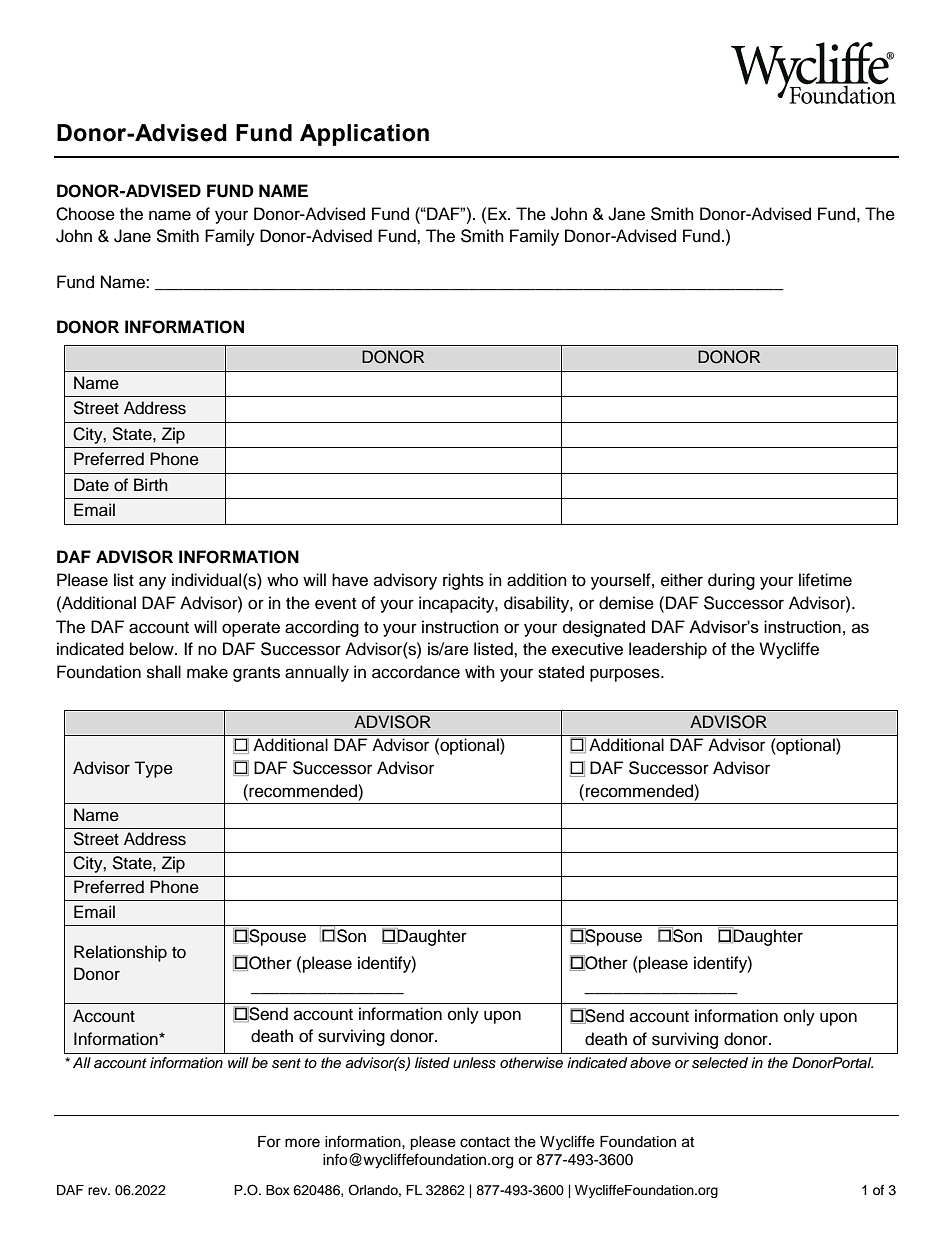 This image has height=1233, width=952. What do you see at coordinates (485, 1142) in the image?
I see `contact` at bounding box center [485, 1142].
